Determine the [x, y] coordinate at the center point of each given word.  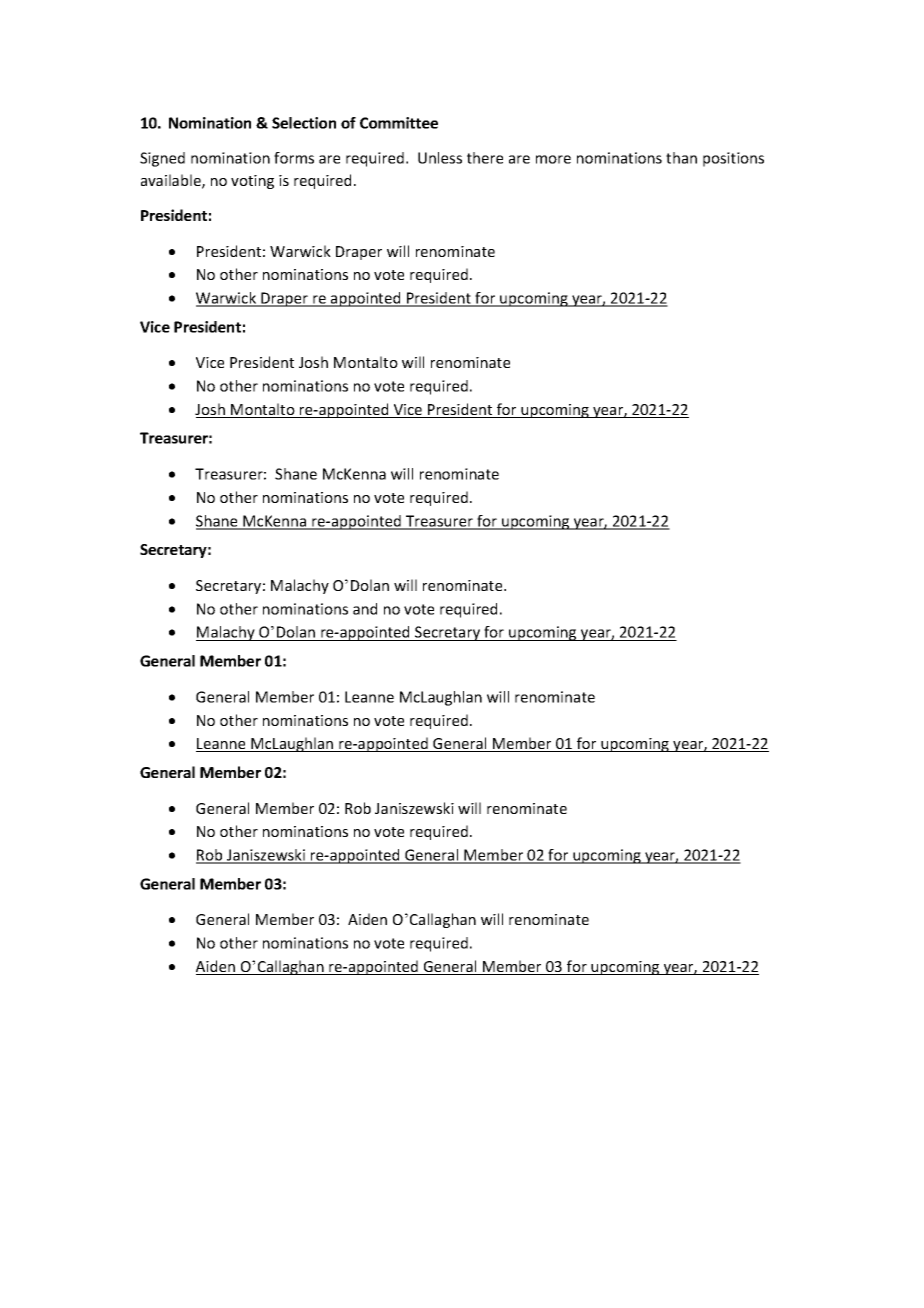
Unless [440, 158]
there [485, 158]
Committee [399, 123]
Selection [304, 123]
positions [733, 159]
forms [294, 158]
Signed [162, 159]
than [681, 158]
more [553, 159]
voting [252, 182]
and [365, 609]
